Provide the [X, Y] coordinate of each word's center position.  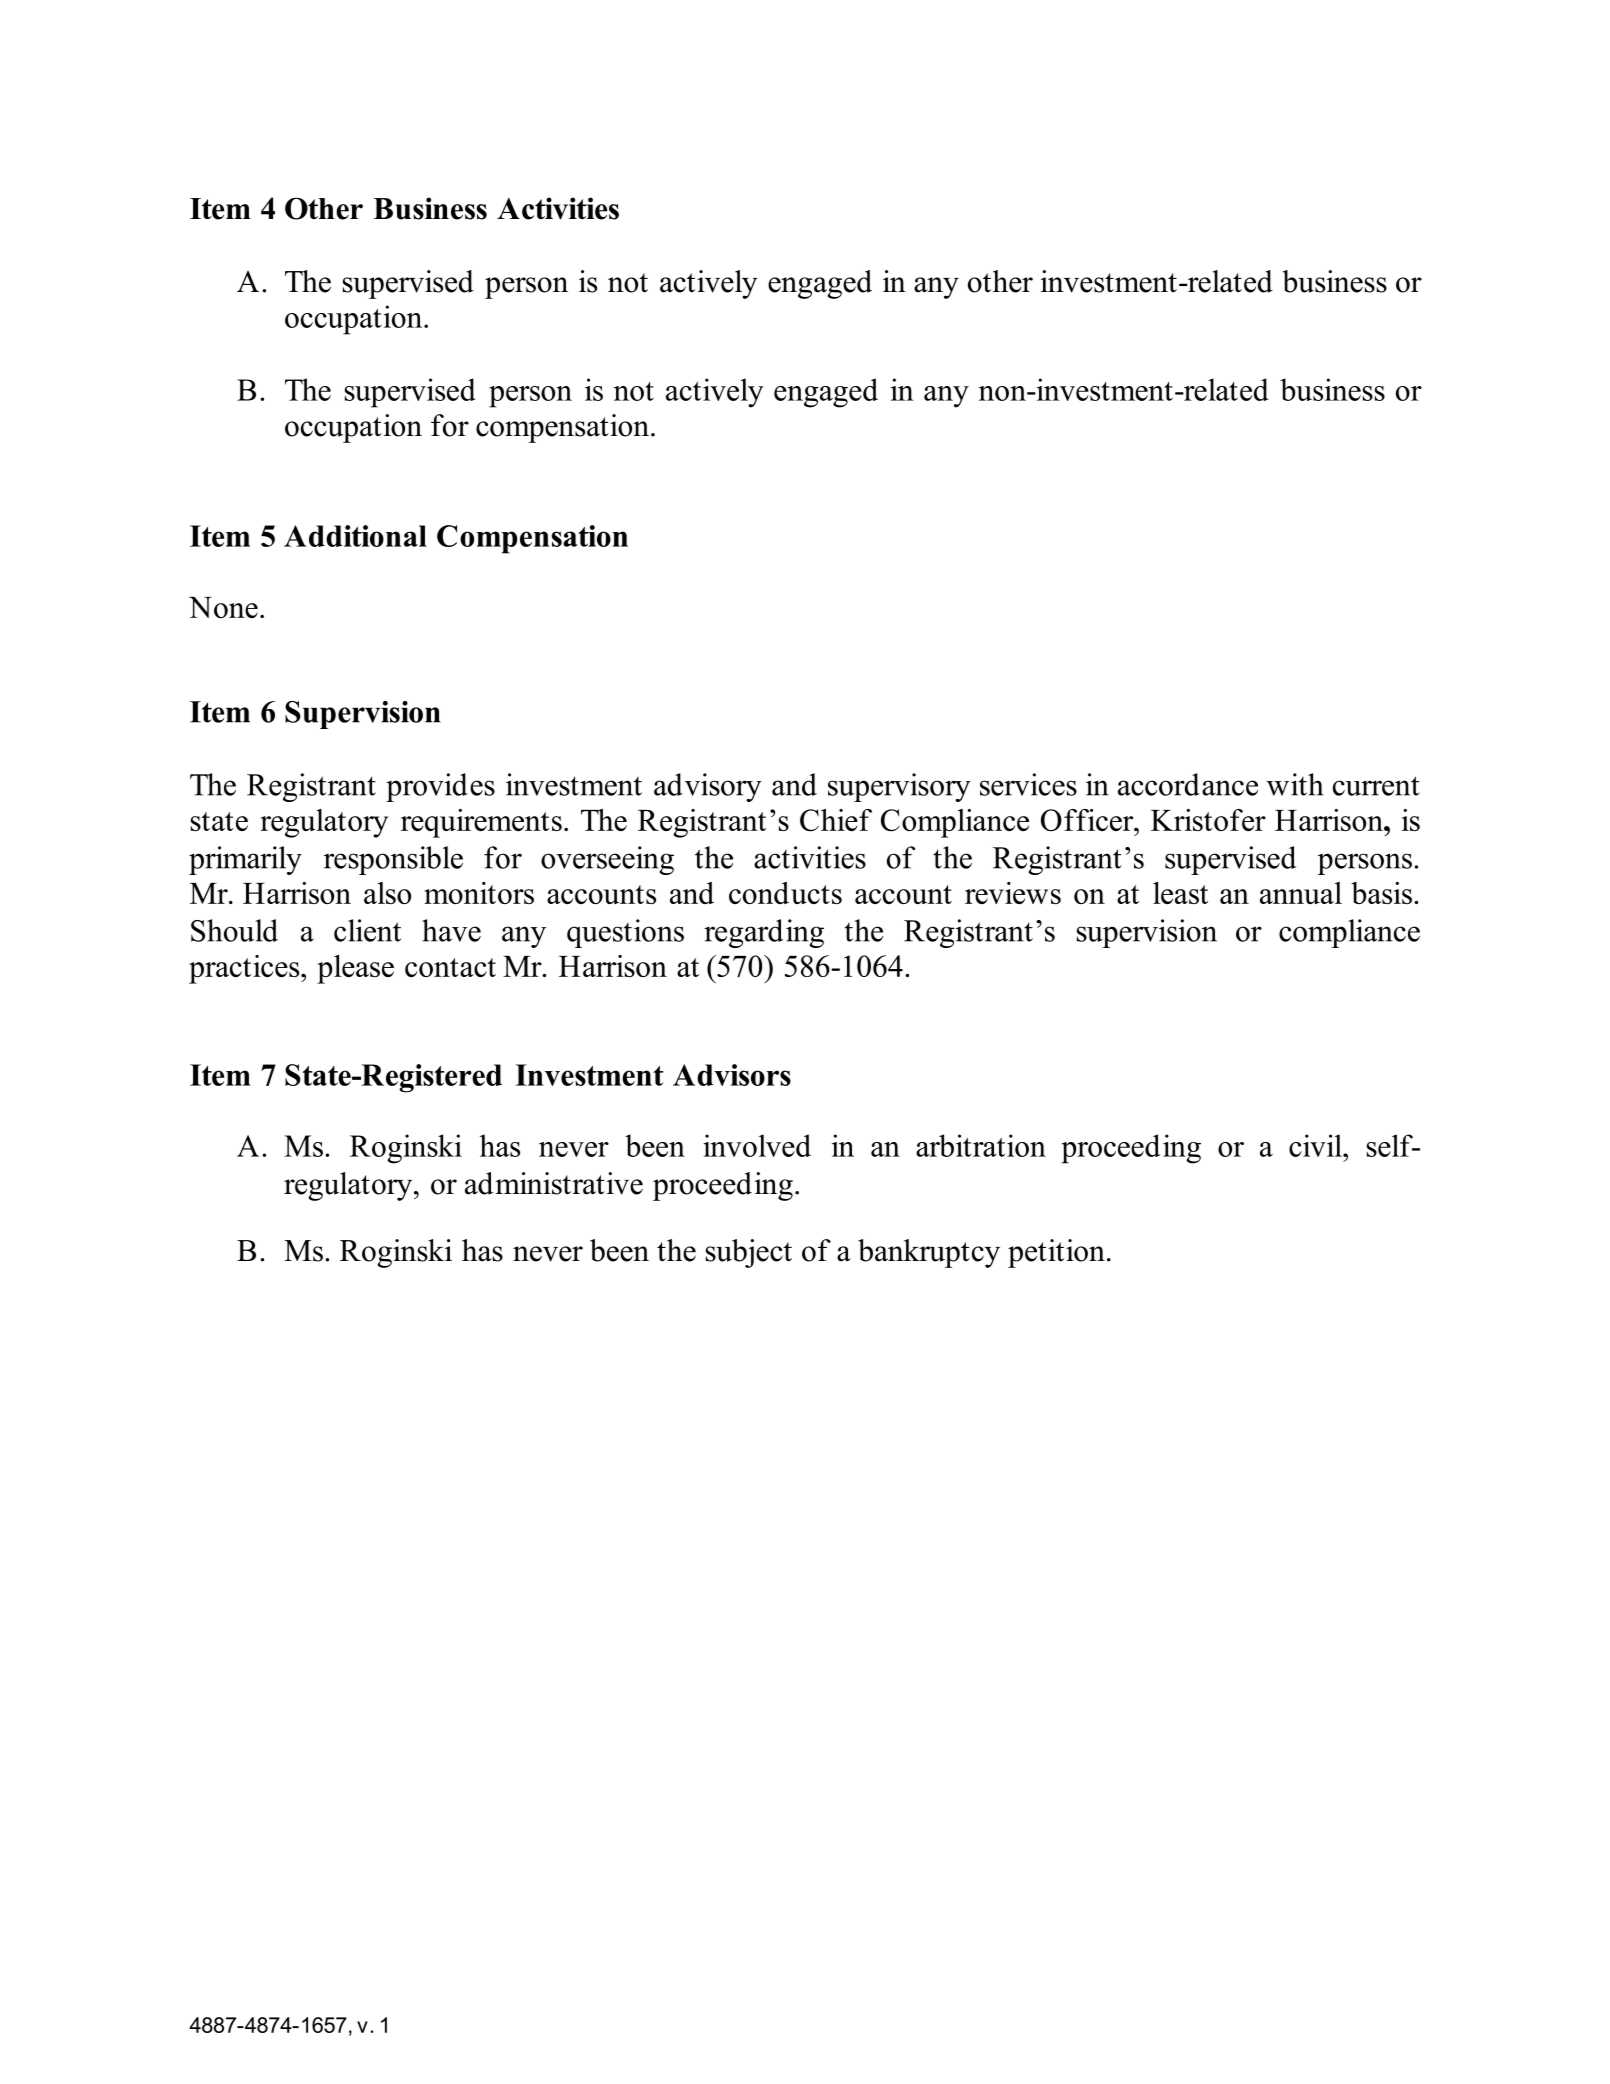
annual [1301, 893]
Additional [355, 536]
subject [749, 1253]
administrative [554, 1183]
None [223, 607]
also [387, 893]
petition [1056, 1253]
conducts [785, 893]
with [1295, 784]
